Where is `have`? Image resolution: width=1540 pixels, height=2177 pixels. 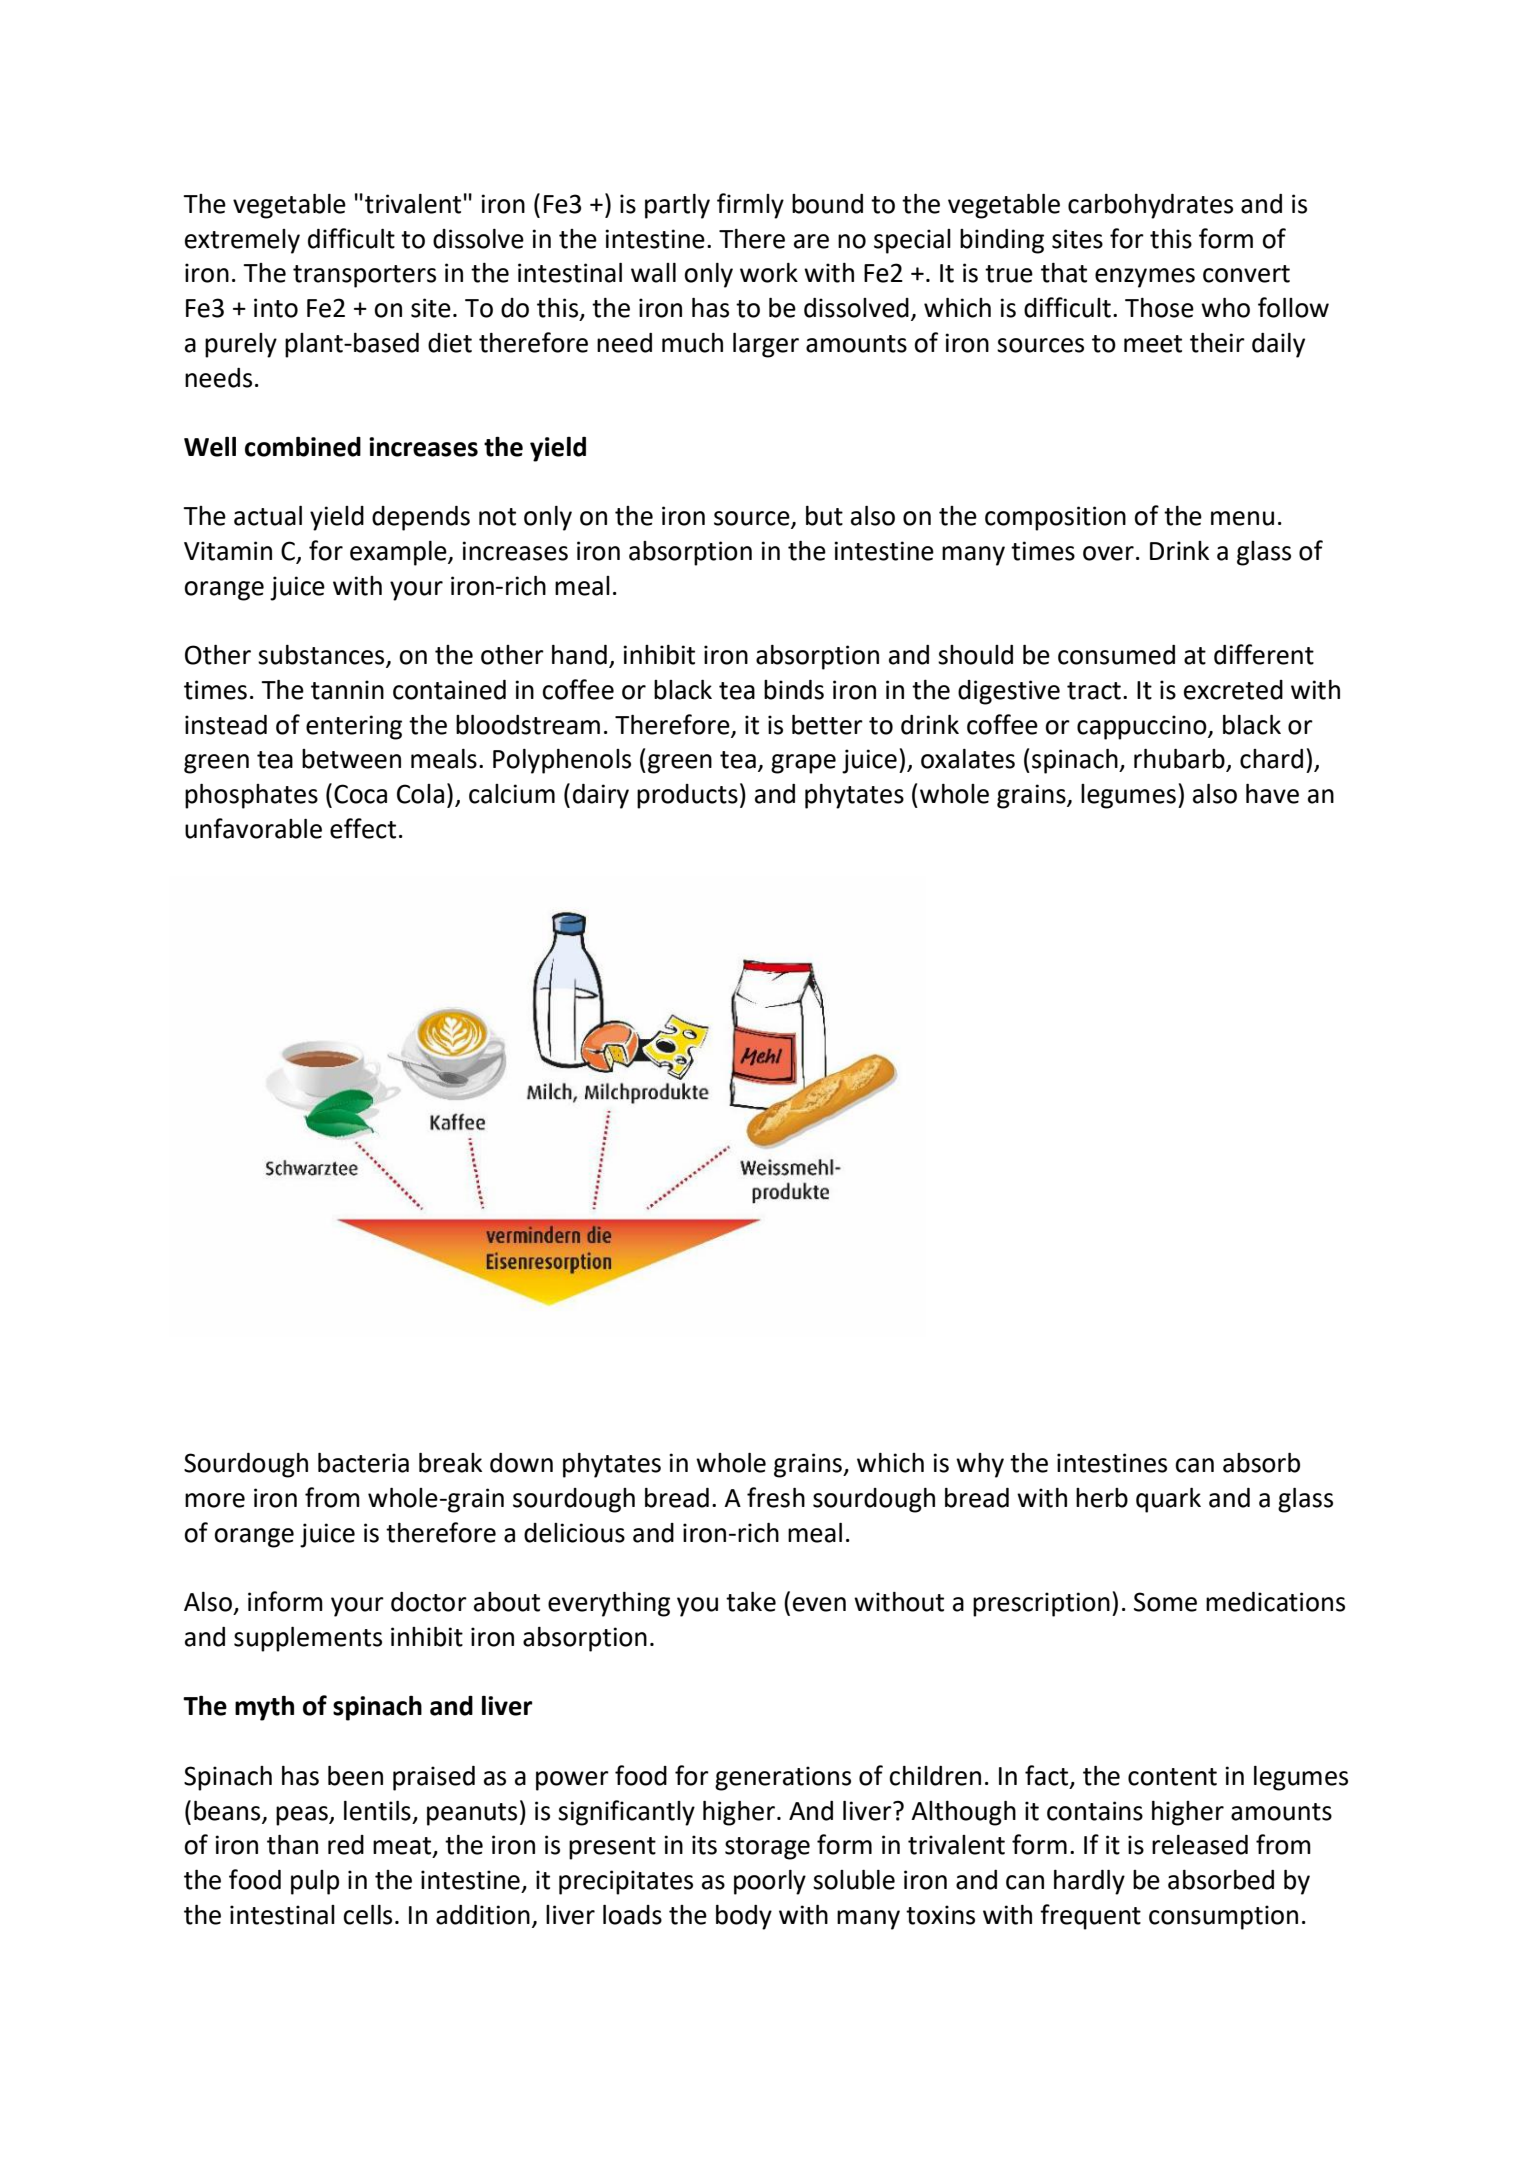 have is located at coordinates (1272, 794).
